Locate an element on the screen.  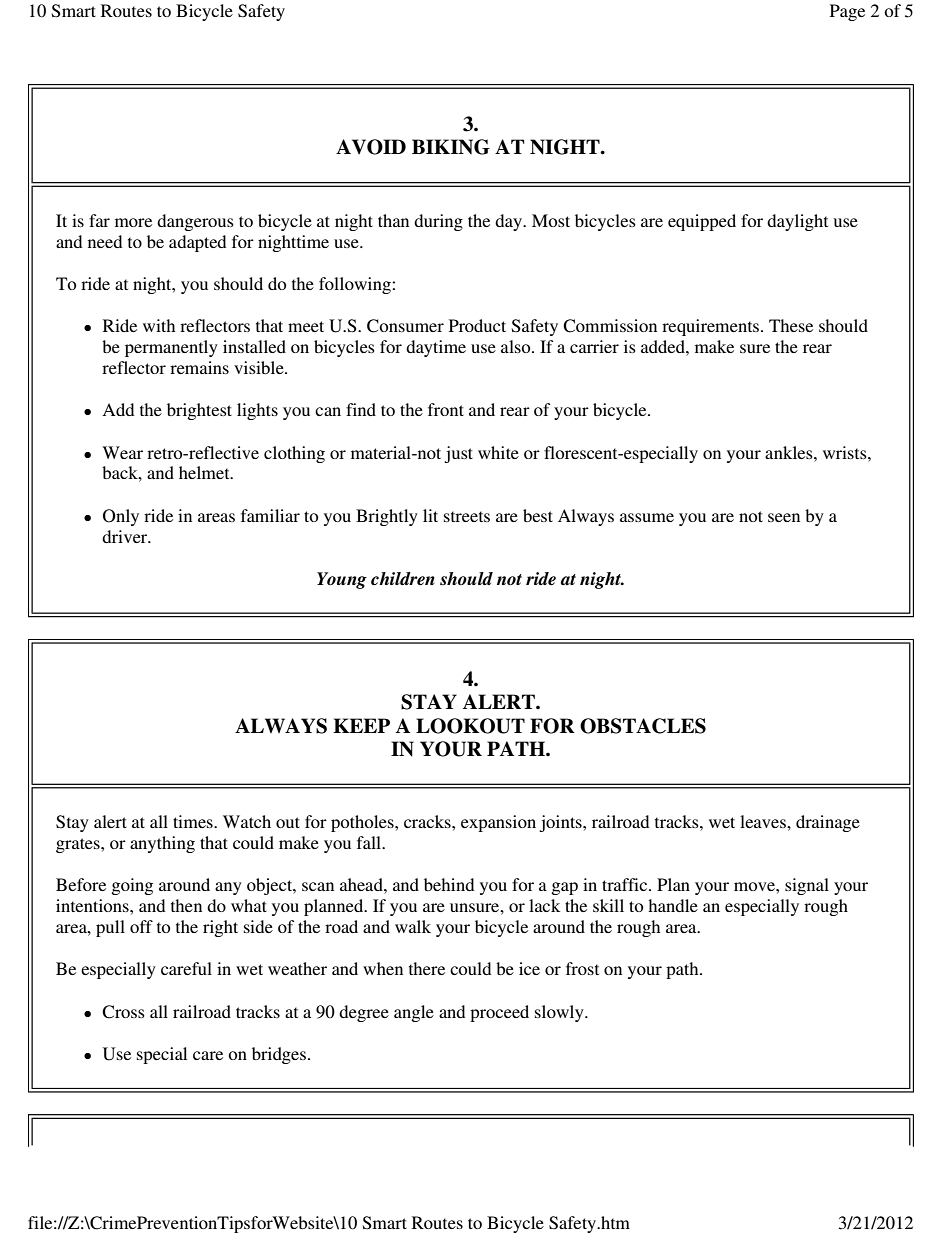
AVOID is located at coordinates (371, 147).
